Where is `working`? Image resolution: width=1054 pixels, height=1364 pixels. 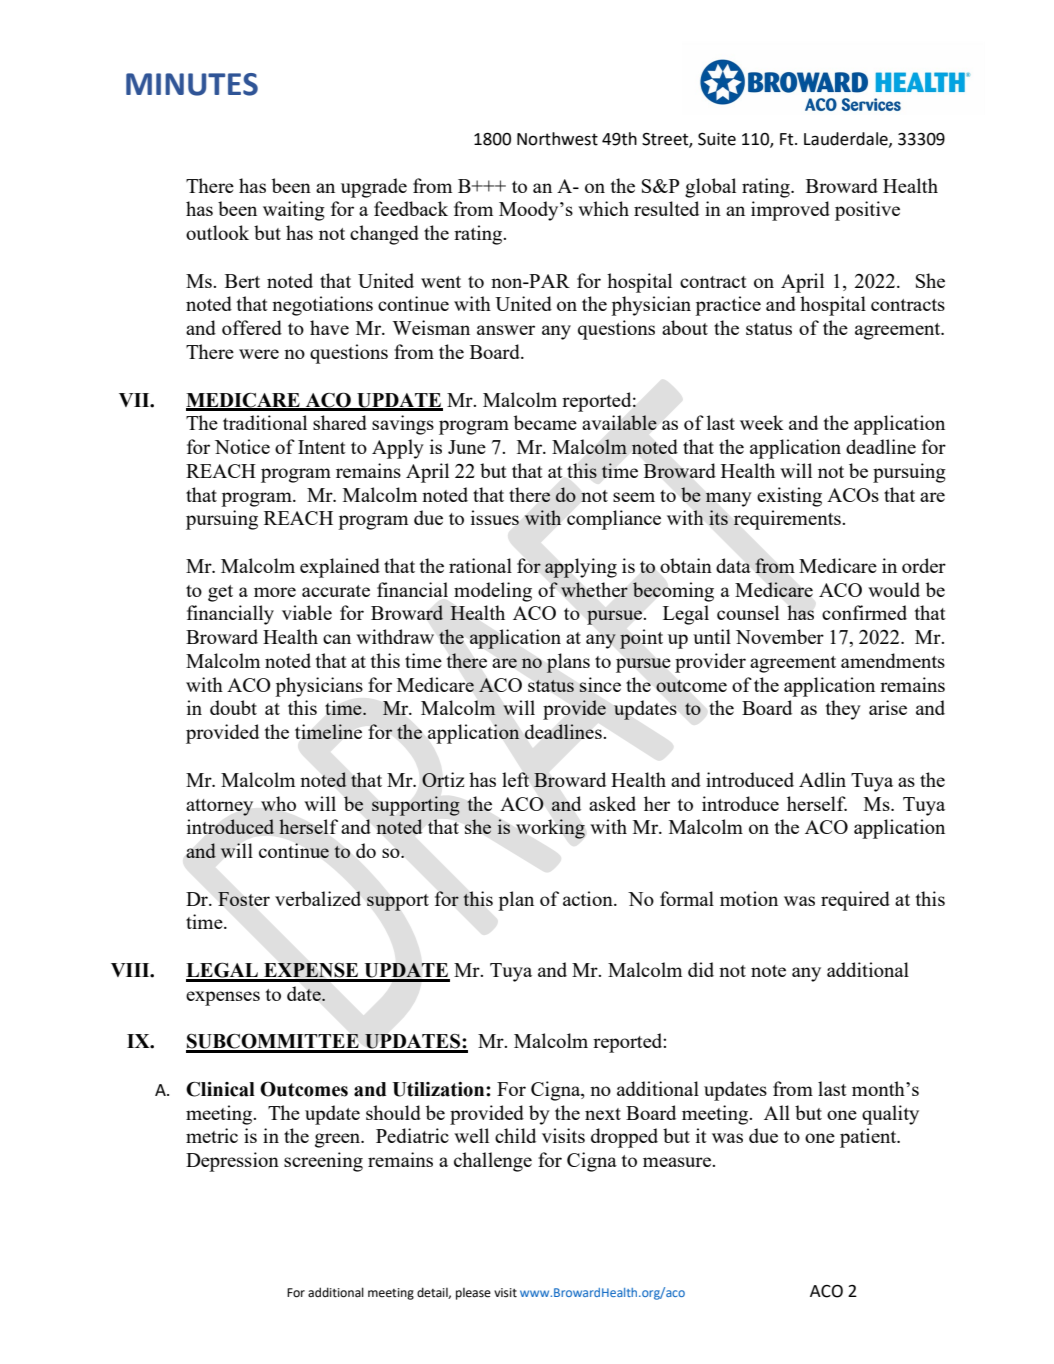
working is located at coordinates (550, 829).
